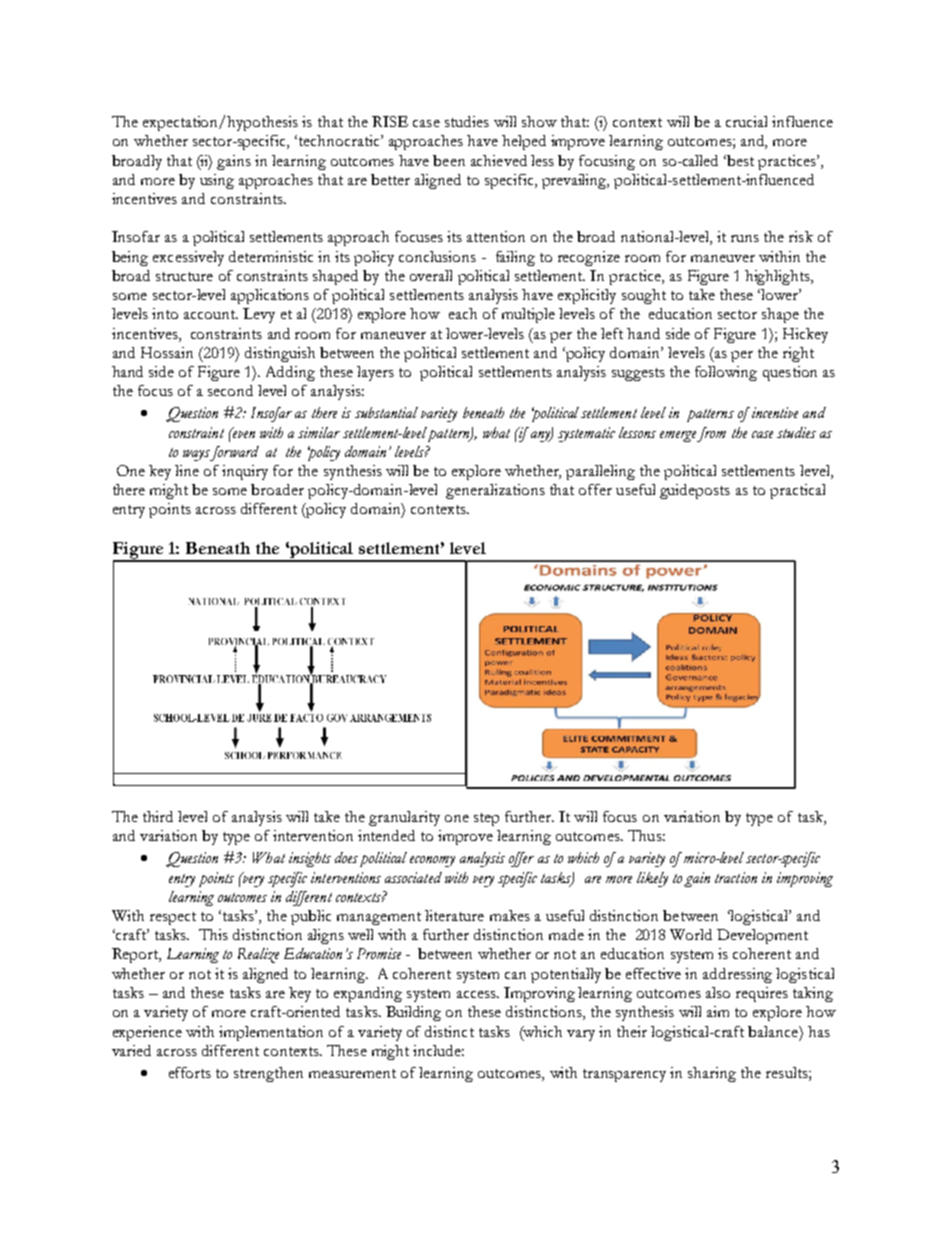 The image size is (952, 1233). I want to click on technocratic, so click(340, 140).
